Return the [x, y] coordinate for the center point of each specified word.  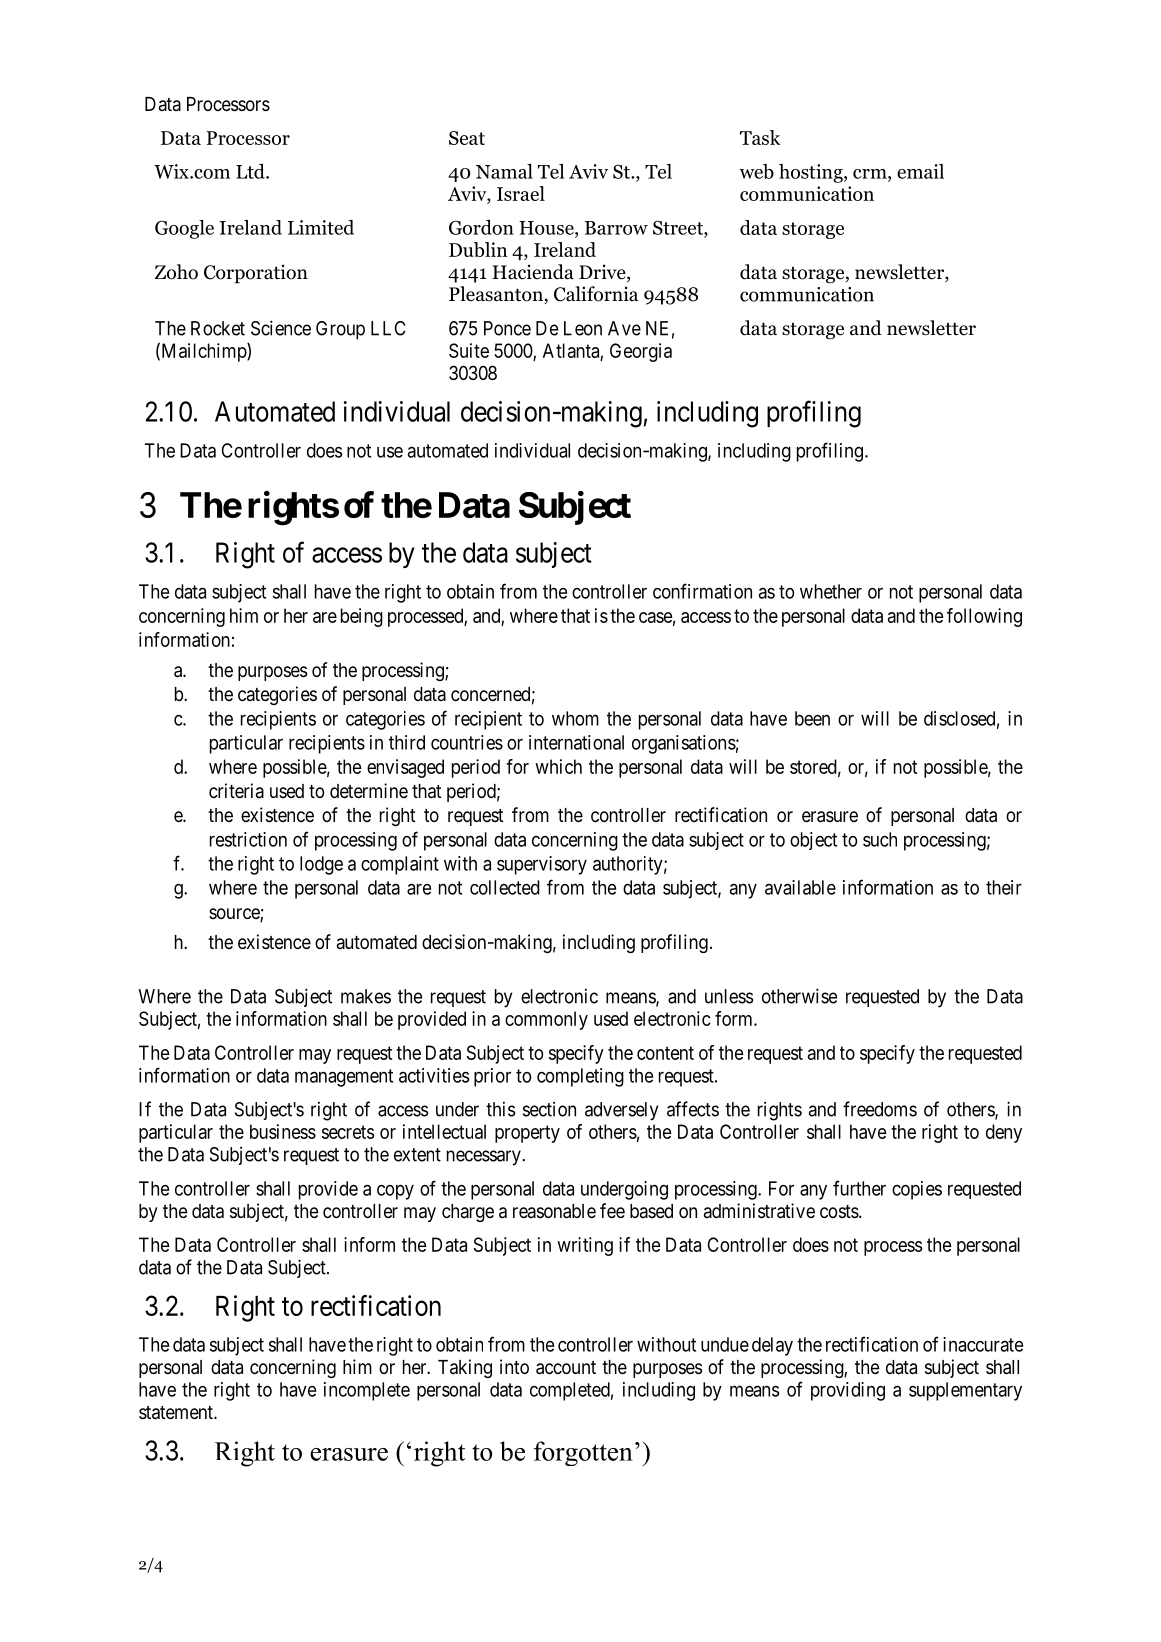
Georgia [641, 352]
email [920, 171]
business [283, 1131]
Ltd [251, 171]
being [362, 617]
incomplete [367, 1391]
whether [831, 591]
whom [575, 718]
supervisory [542, 865]
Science [281, 328]
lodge [321, 865]
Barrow [616, 228]
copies [917, 1190]
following [984, 617]
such [880, 839]
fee [612, 1210]
